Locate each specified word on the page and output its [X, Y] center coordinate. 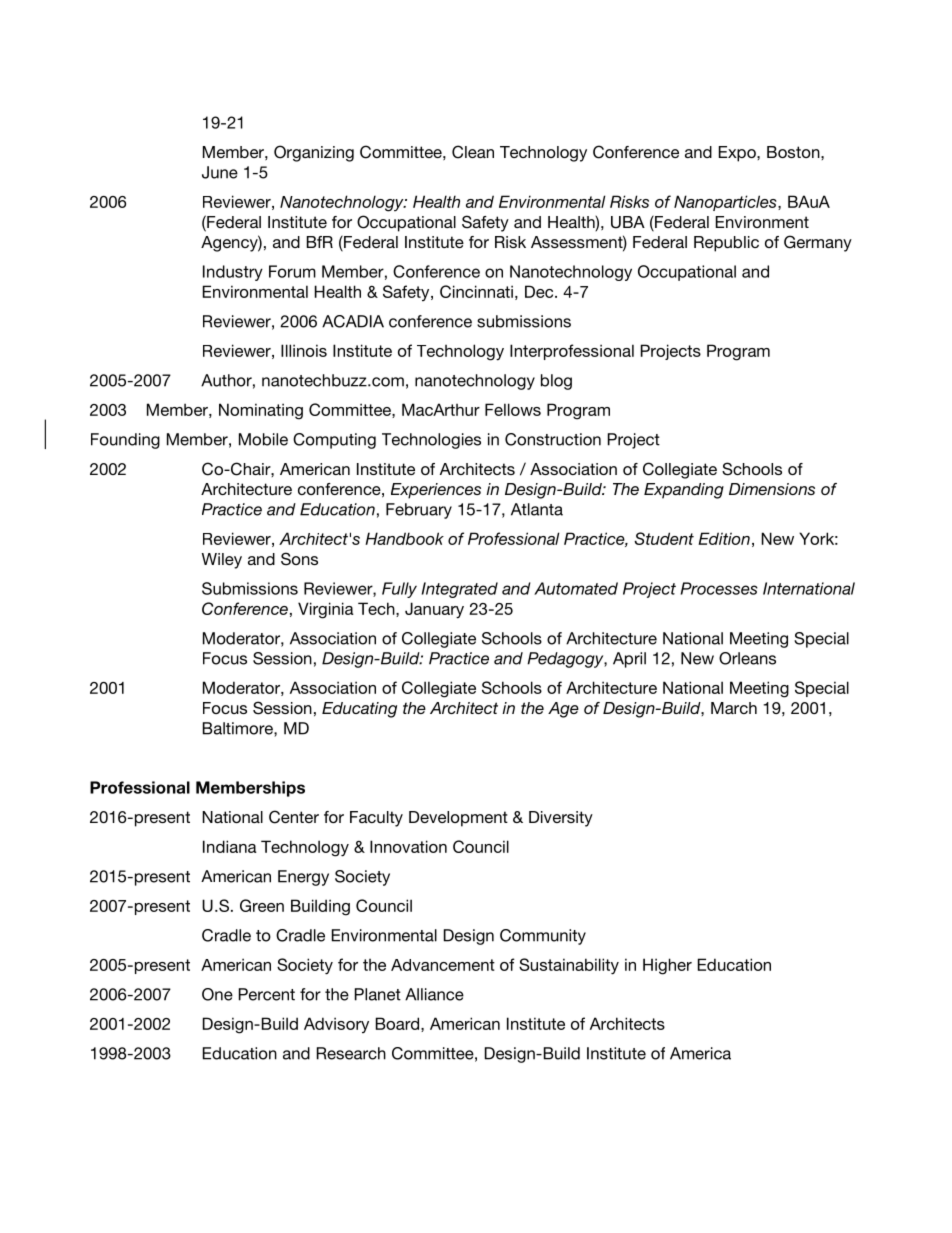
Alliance [434, 994]
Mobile [263, 439]
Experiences [436, 491]
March [734, 708]
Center [294, 817]
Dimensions [772, 489]
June [220, 172]
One [217, 994]
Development [458, 819]
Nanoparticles [726, 203]
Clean [473, 152]
